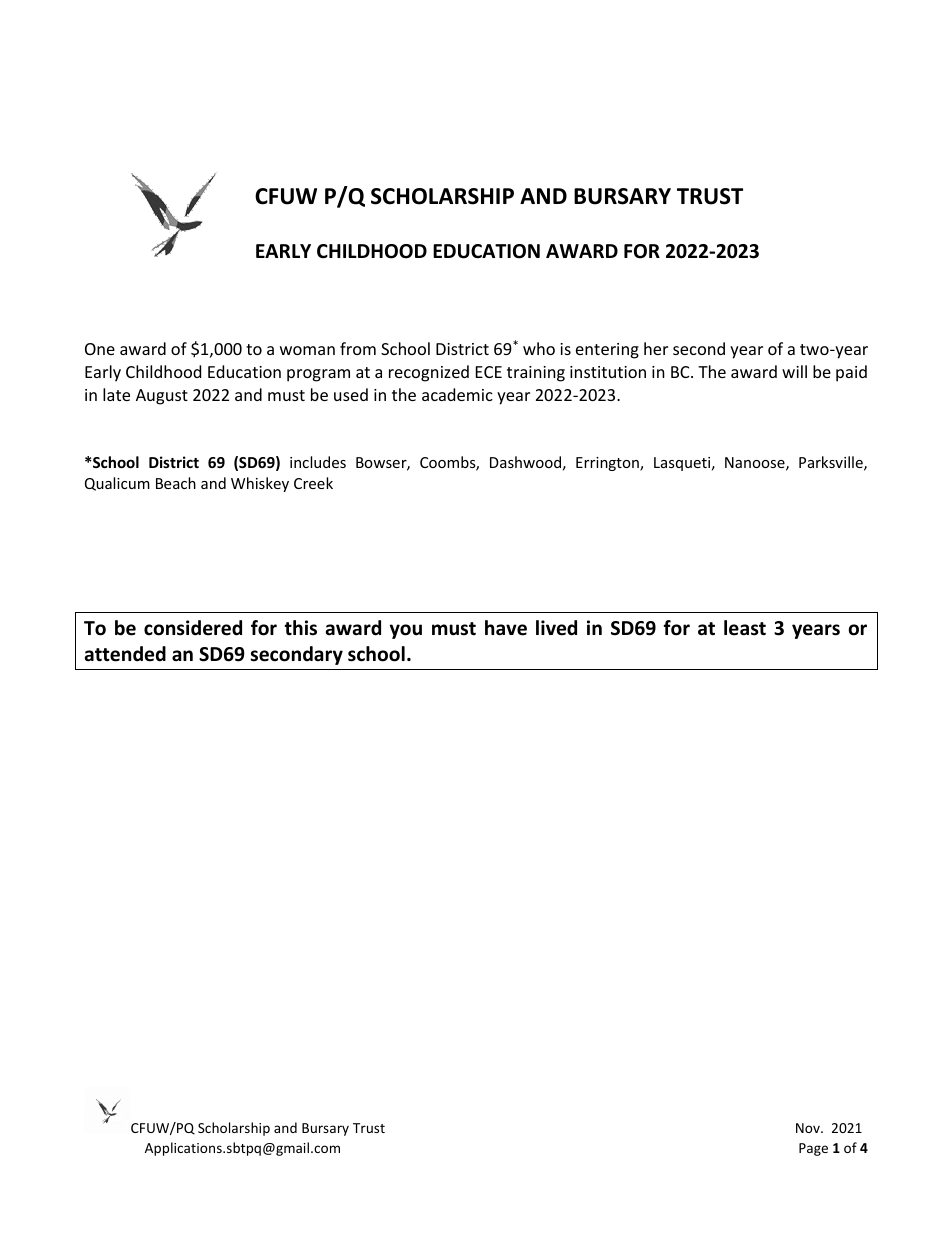 Image resolution: width=952 pixels, height=1233 pixels. I want to click on will, so click(794, 371).
